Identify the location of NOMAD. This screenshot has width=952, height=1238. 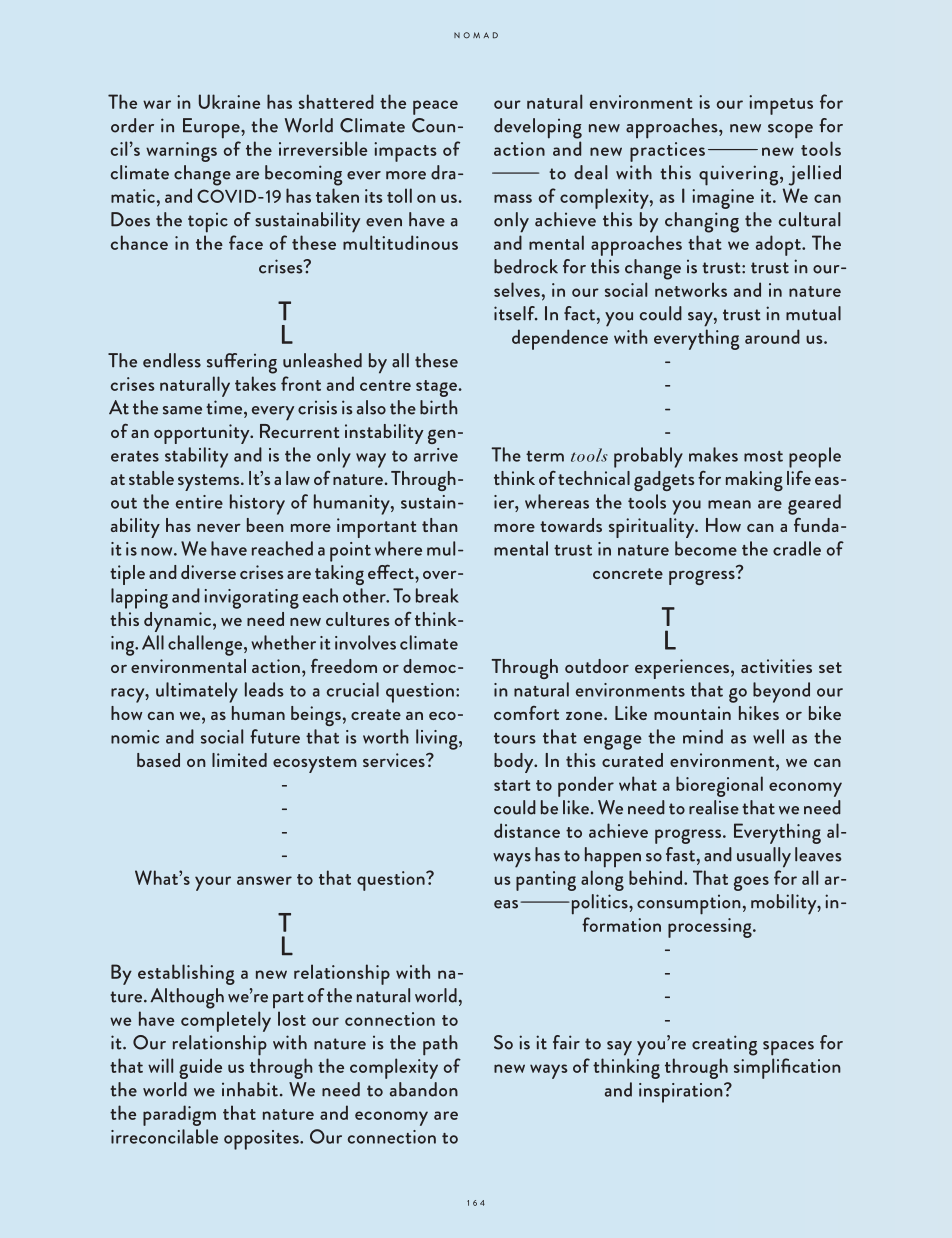
(476, 35).
